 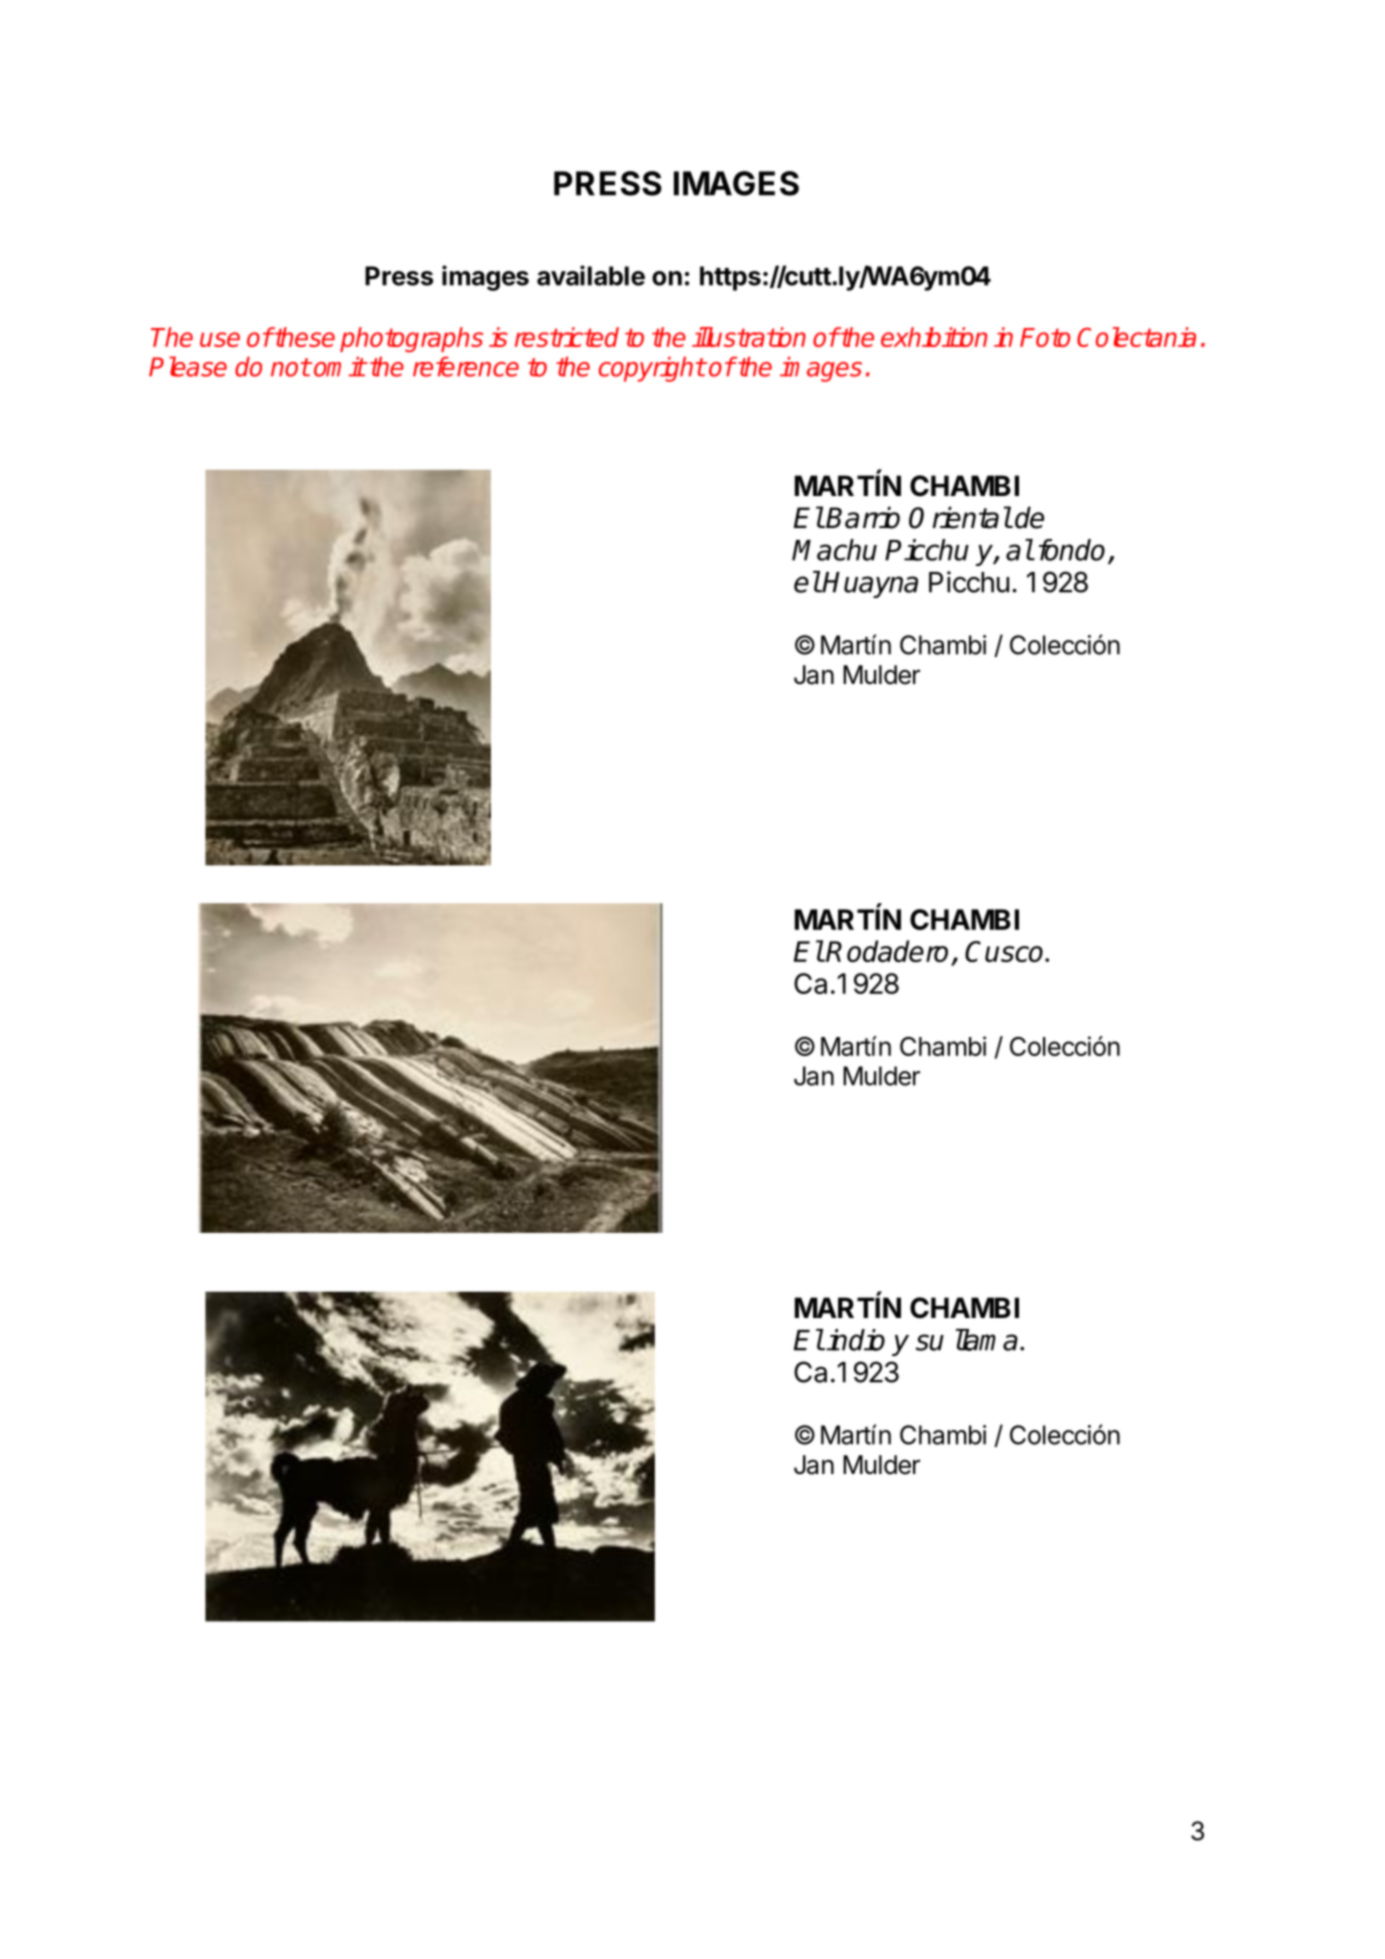 I want to click on Foto, so click(x=1045, y=337).
